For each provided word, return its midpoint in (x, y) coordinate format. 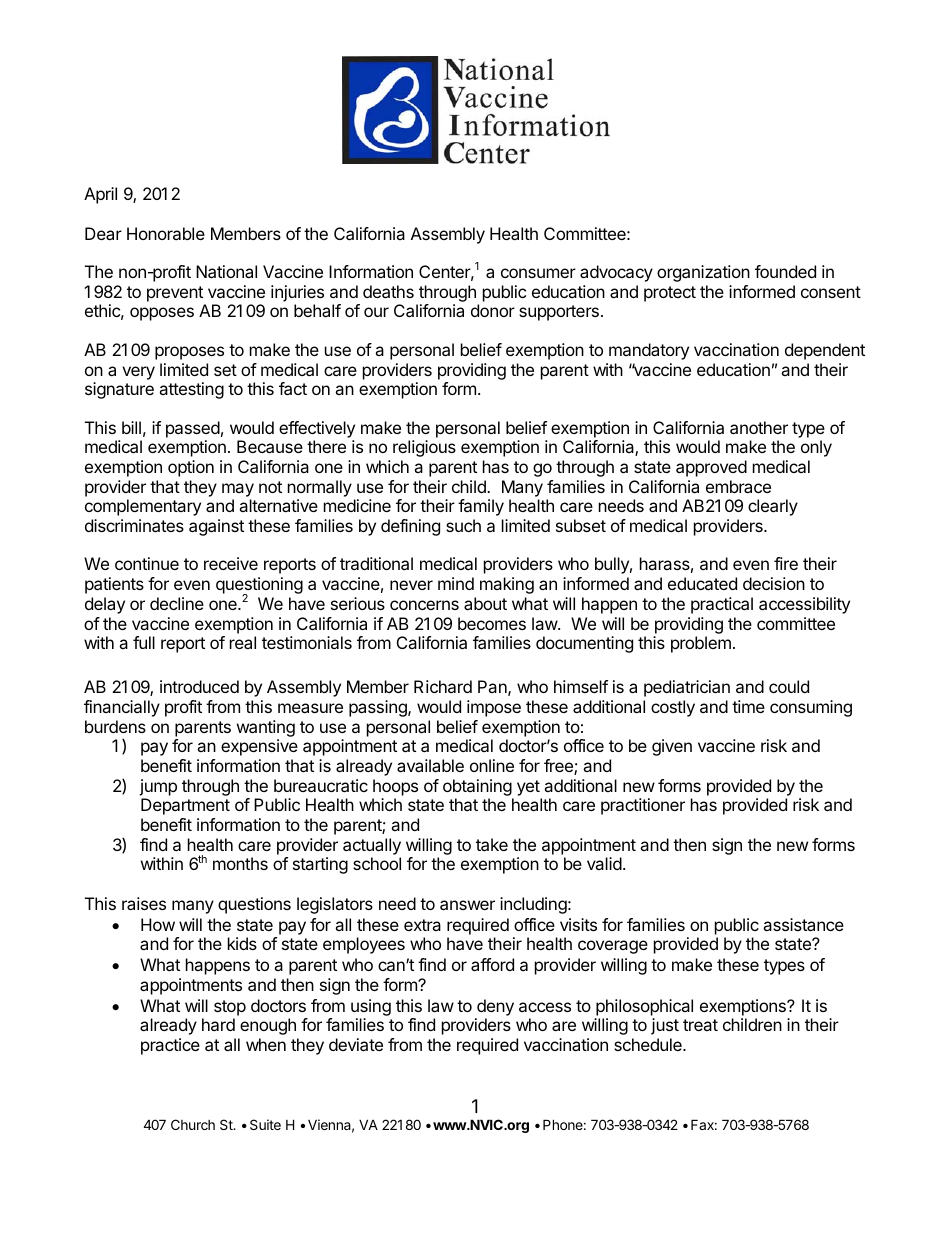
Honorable (166, 233)
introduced (199, 686)
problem (701, 644)
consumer (538, 273)
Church (193, 1124)
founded (785, 271)
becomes (492, 623)
